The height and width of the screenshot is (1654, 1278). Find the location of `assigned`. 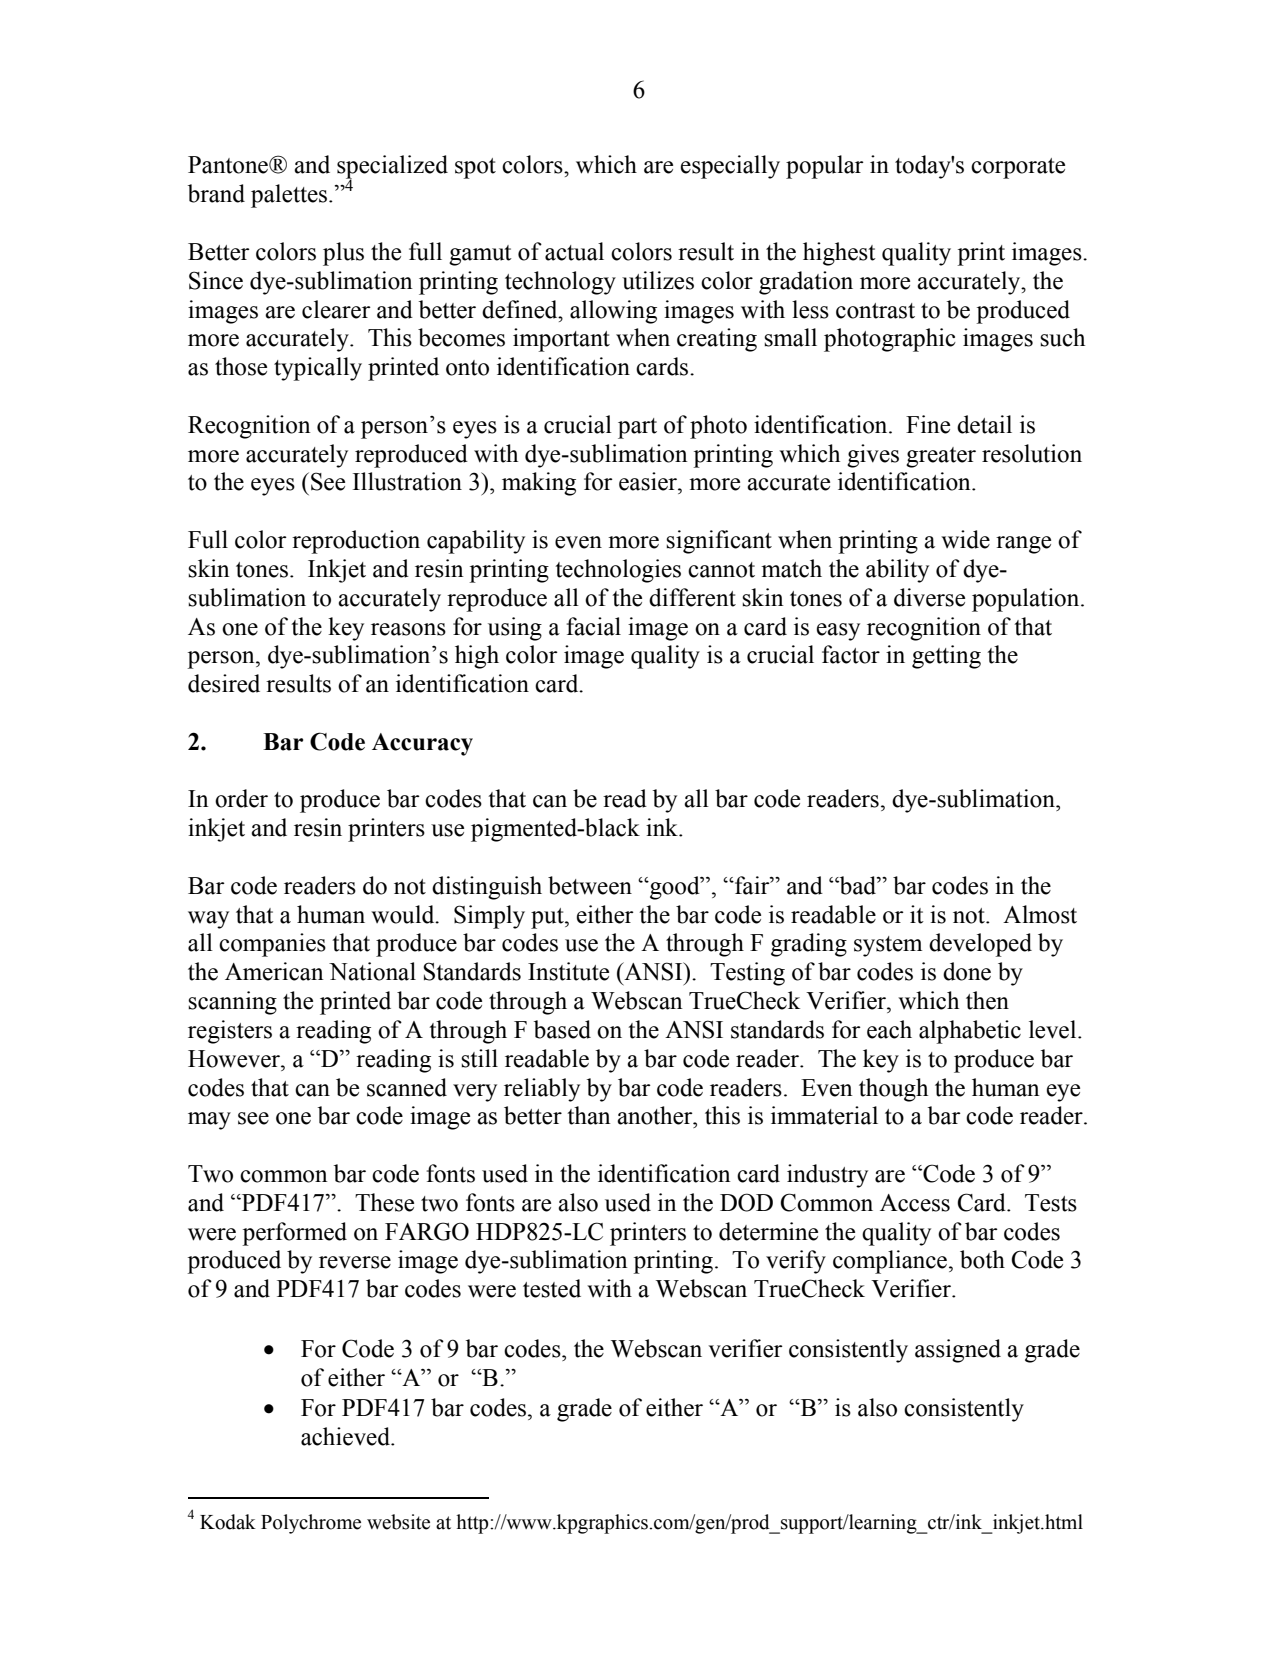

assigned is located at coordinates (958, 1351).
